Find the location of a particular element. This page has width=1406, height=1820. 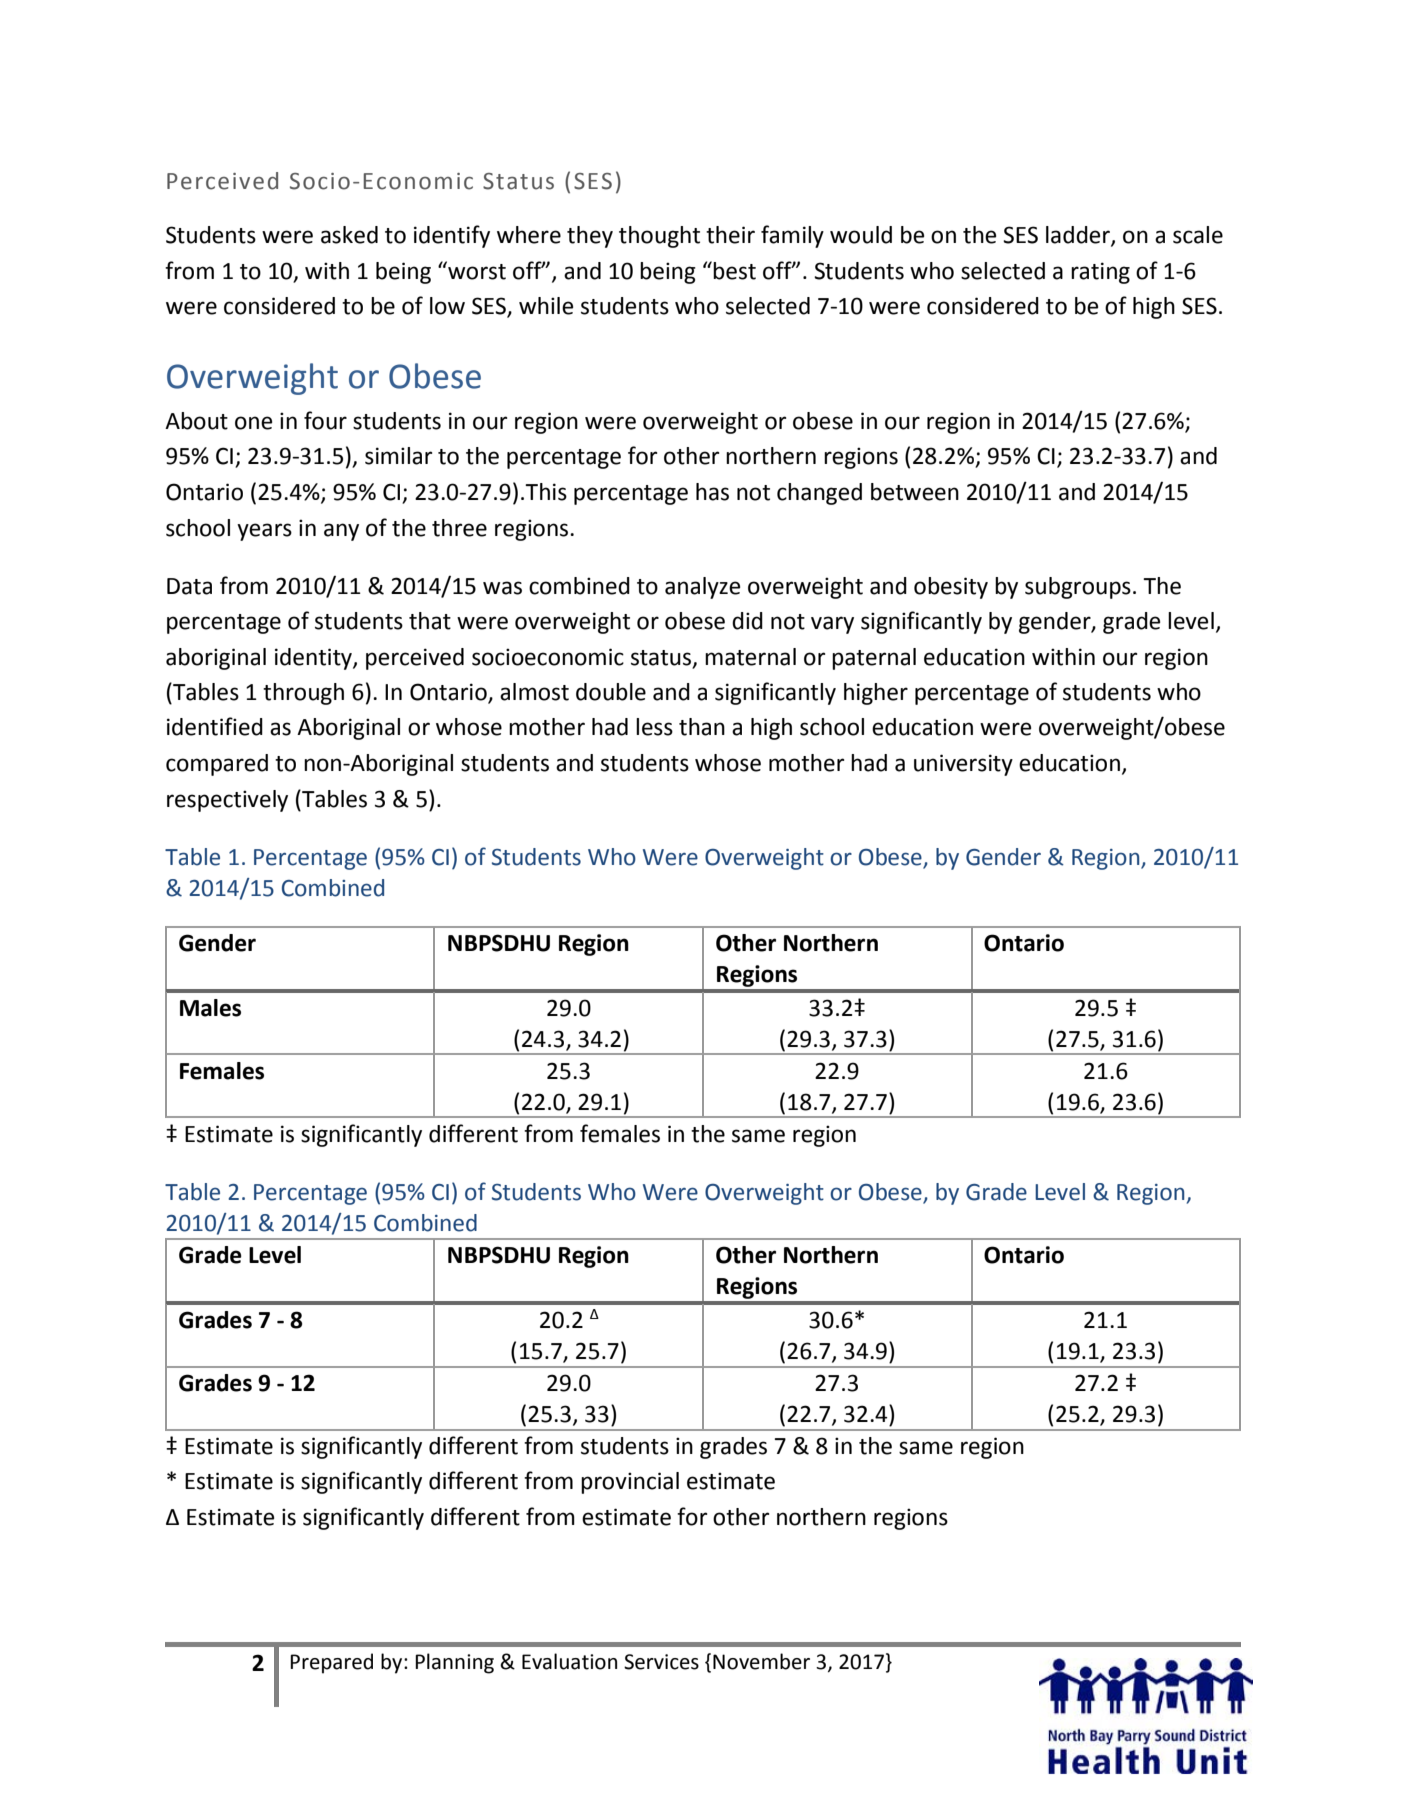

Prepared is located at coordinates (331, 1663).
